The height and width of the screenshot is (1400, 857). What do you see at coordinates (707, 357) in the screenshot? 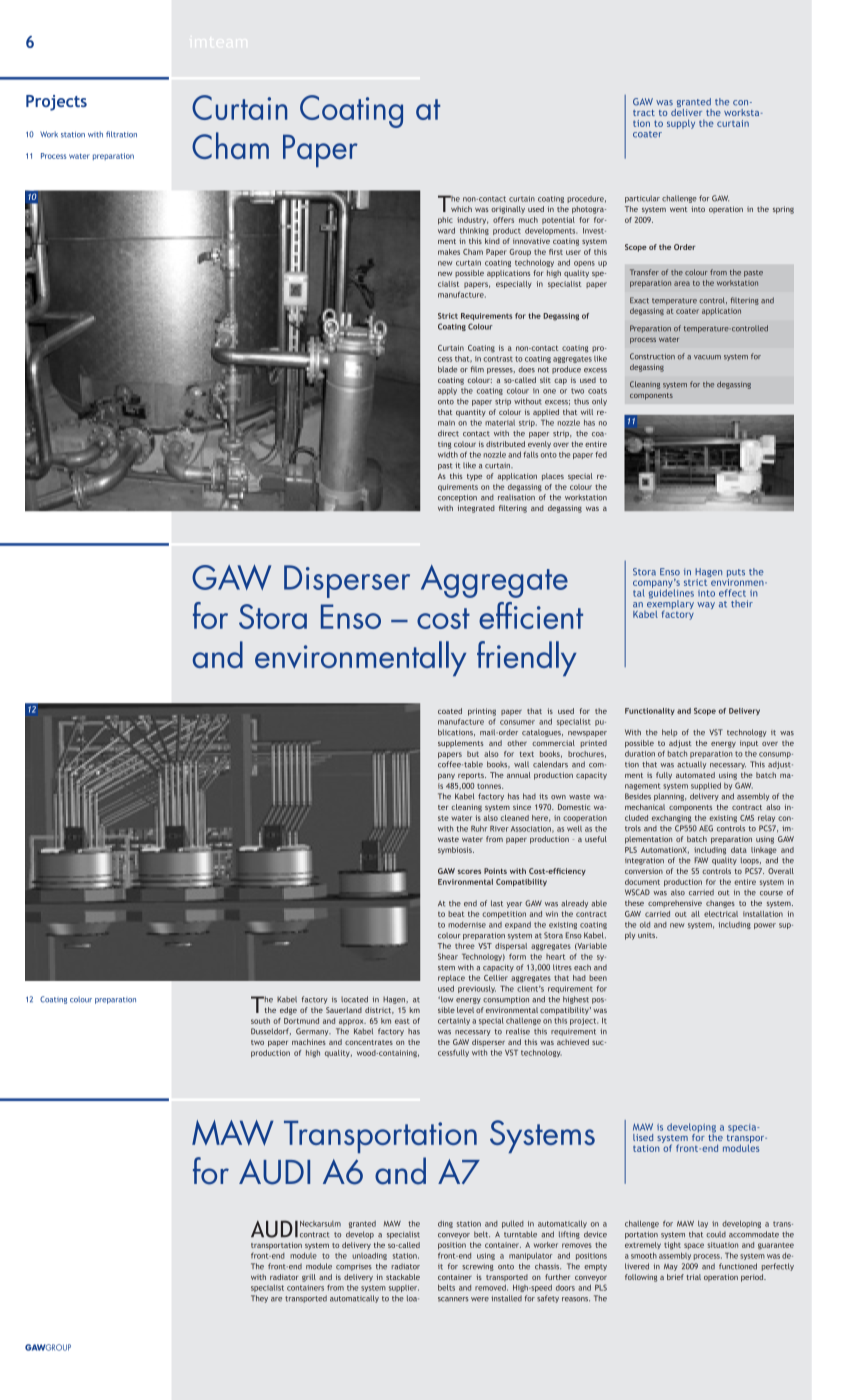
I see `vacuum` at bounding box center [707, 357].
